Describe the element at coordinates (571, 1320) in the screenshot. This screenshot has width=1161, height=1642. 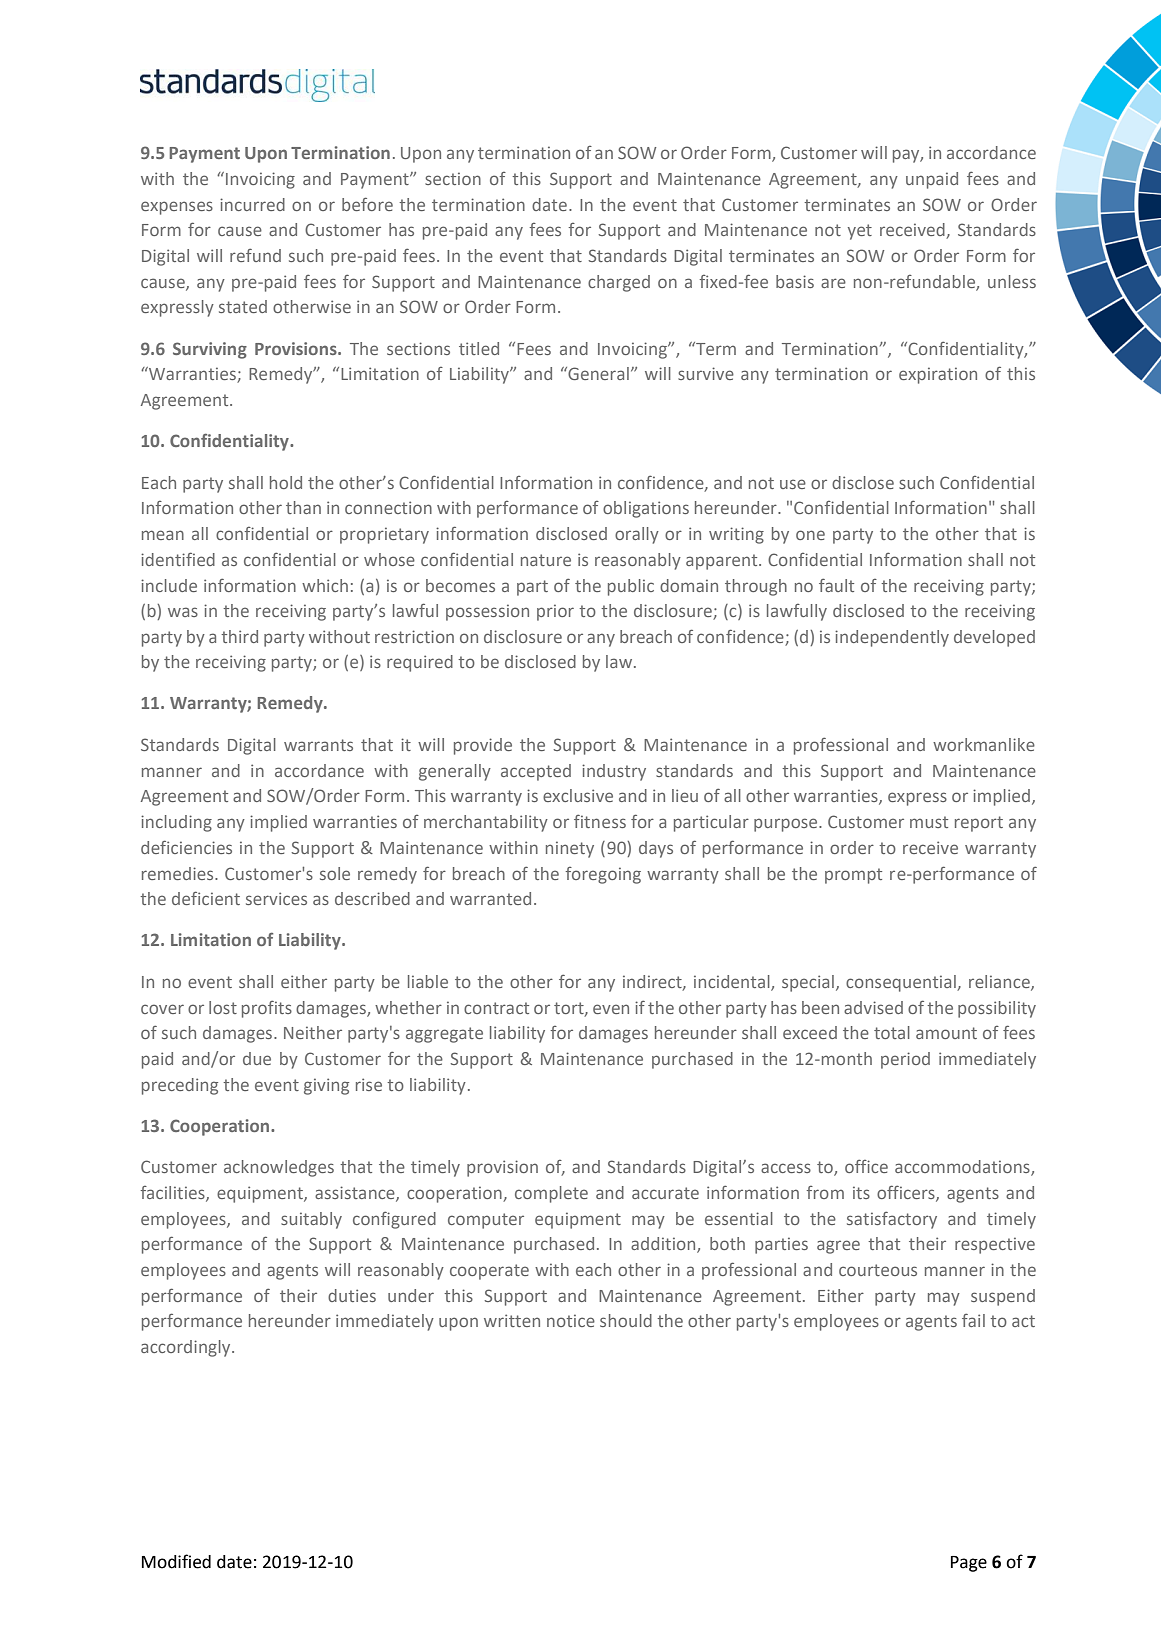
I see `notice` at that location.
